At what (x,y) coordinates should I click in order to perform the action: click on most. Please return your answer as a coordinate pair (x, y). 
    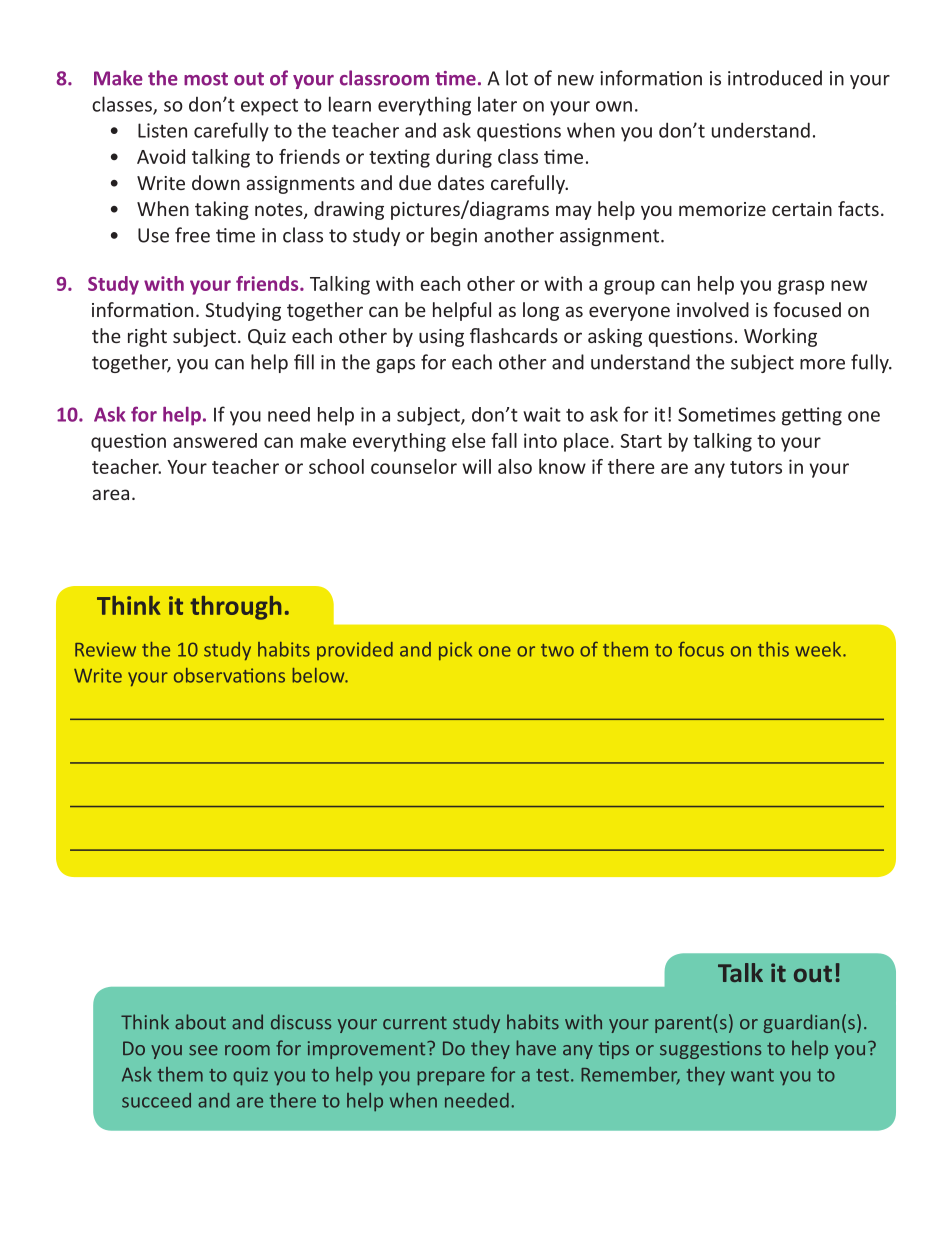
    Looking at the image, I should click on (206, 79).
